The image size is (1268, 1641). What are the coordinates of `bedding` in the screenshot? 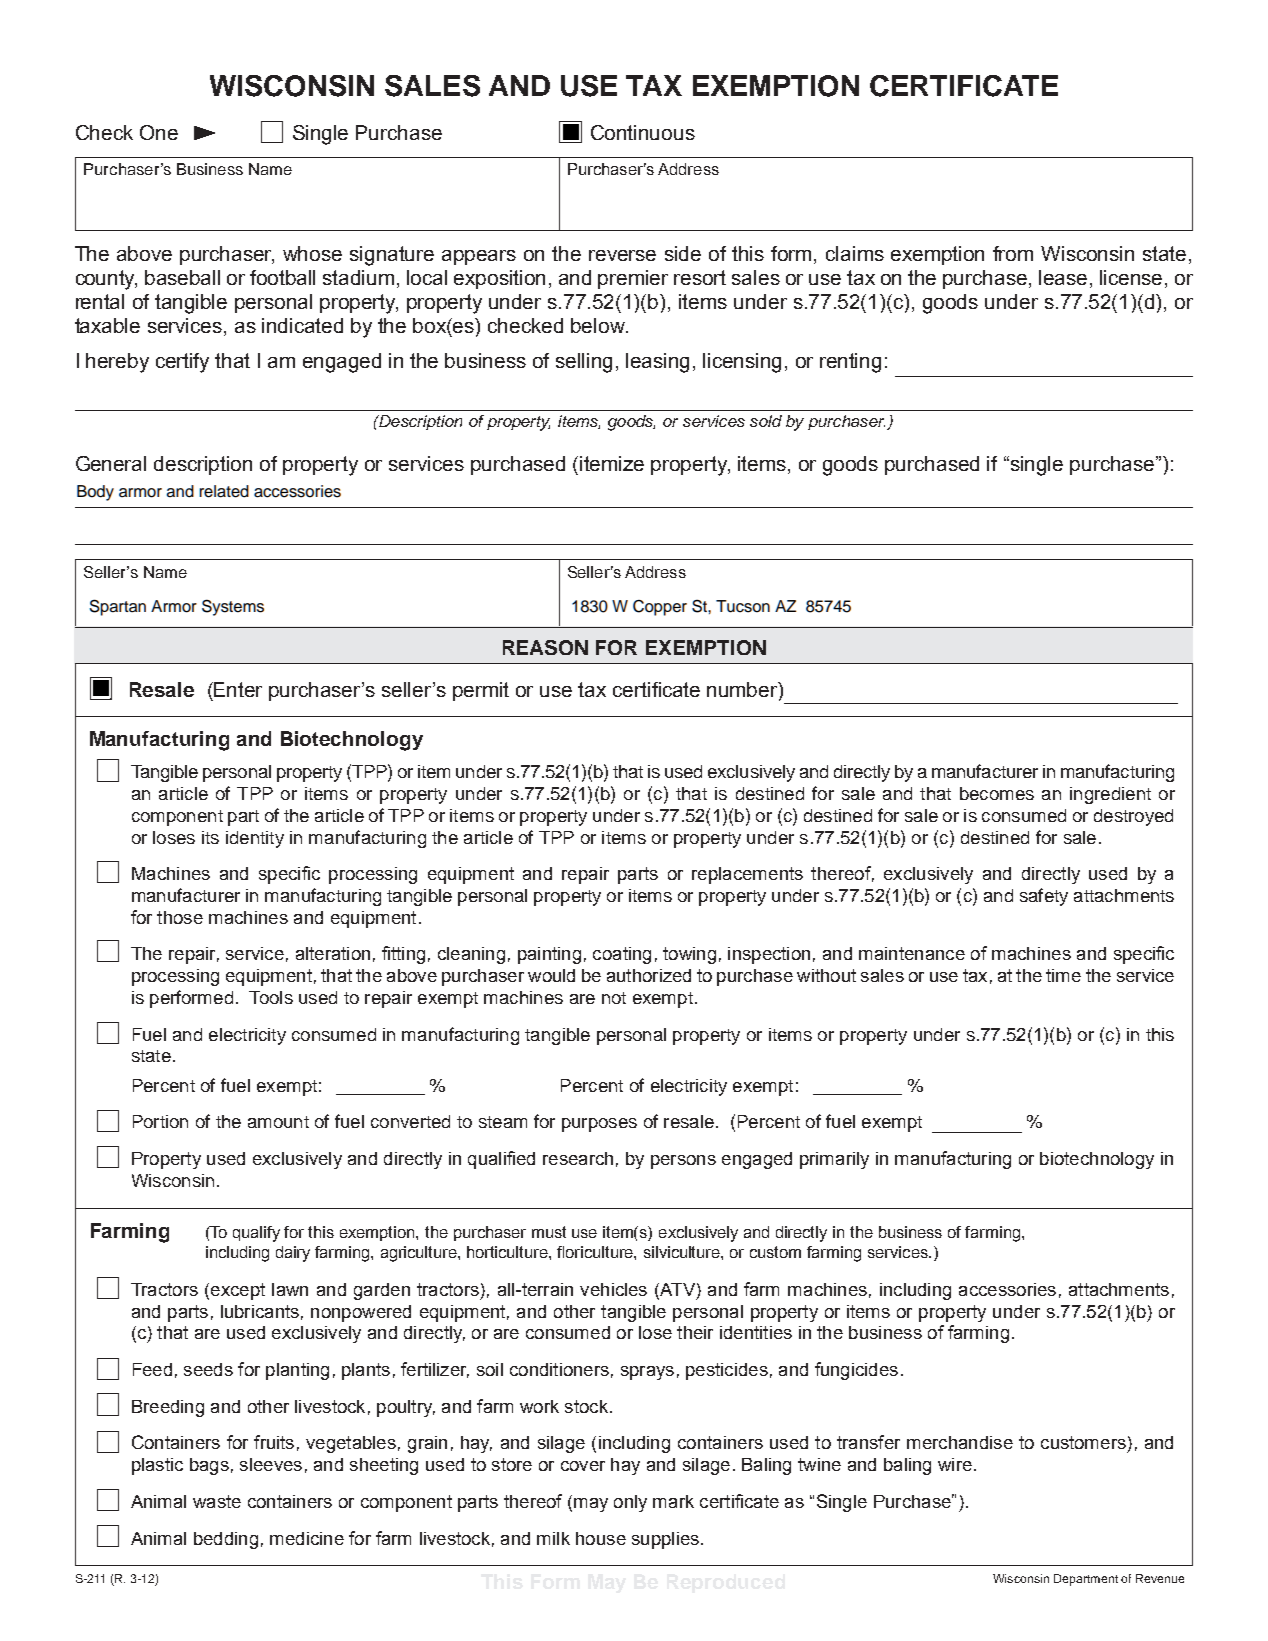 It's located at (226, 1540).
